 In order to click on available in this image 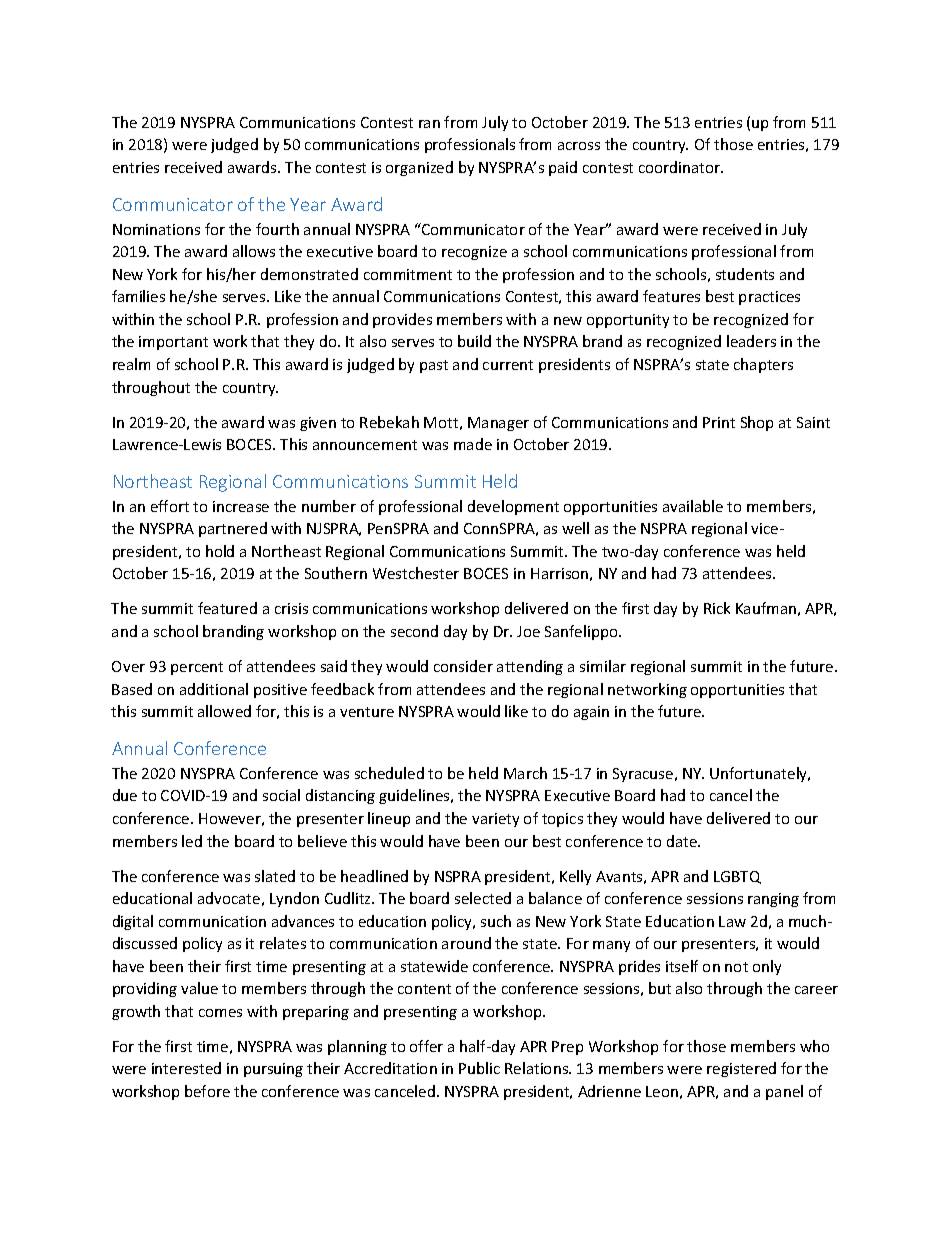, I will do `click(693, 506)`.
